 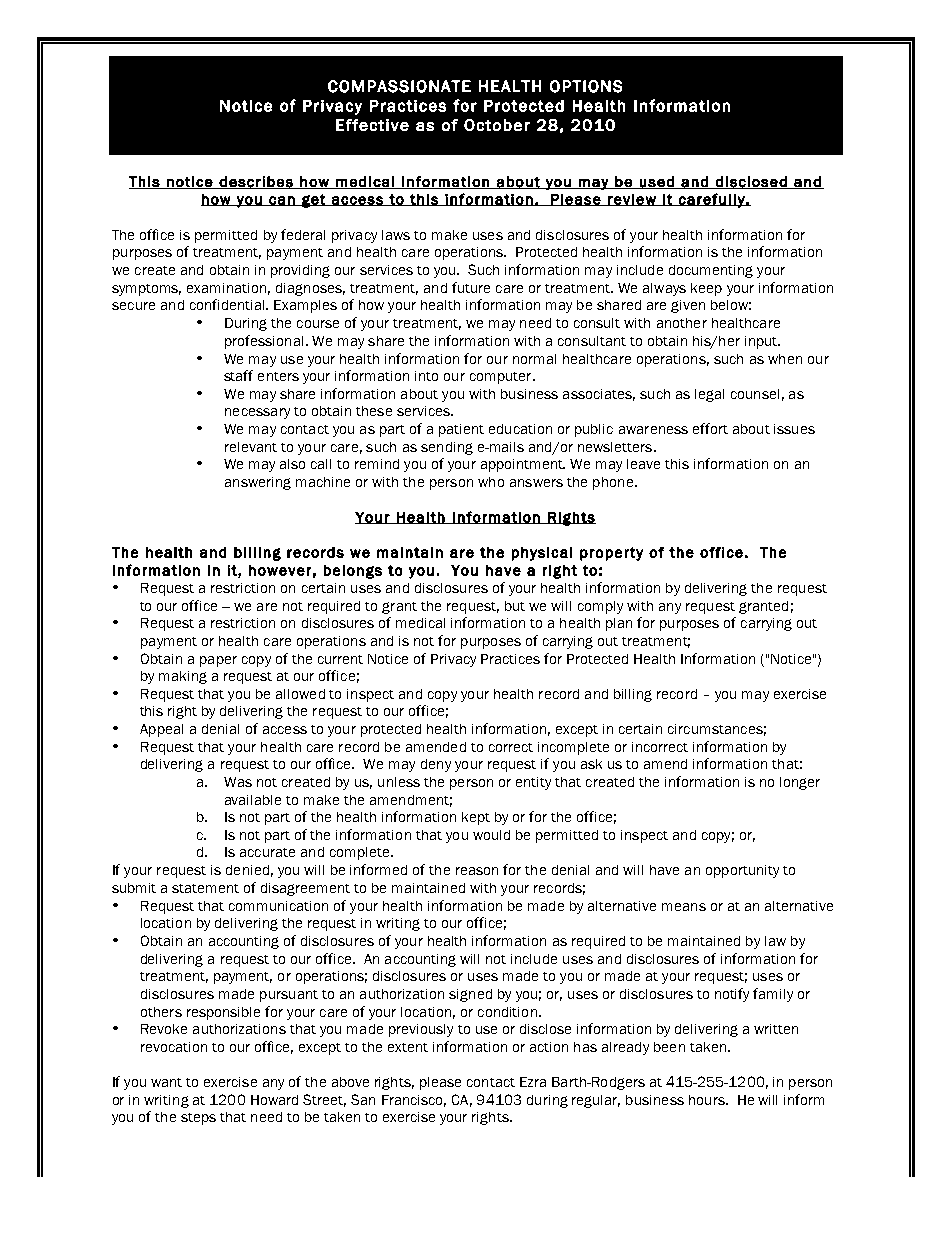 What do you see at coordinates (515, 606) in the image?
I see `but` at bounding box center [515, 606].
